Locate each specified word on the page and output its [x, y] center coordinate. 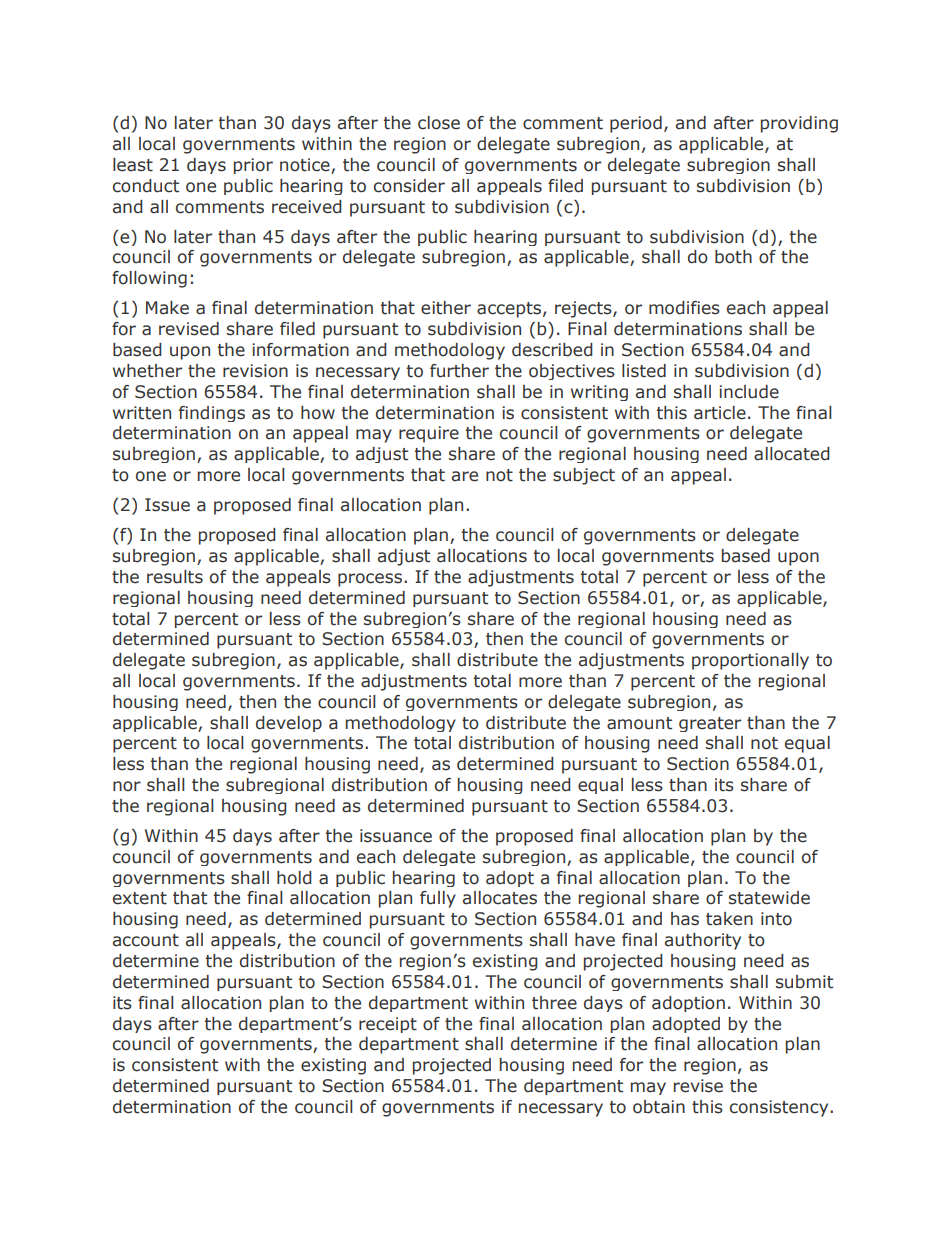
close [439, 123]
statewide [769, 898]
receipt [388, 1025]
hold [294, 878]
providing [799, 124]
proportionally [750, 661]
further [459, 371]
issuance [396, 836]
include [749, 392]
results [175, 577]
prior [253, 166]
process [370, 580]
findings [212, 414]
